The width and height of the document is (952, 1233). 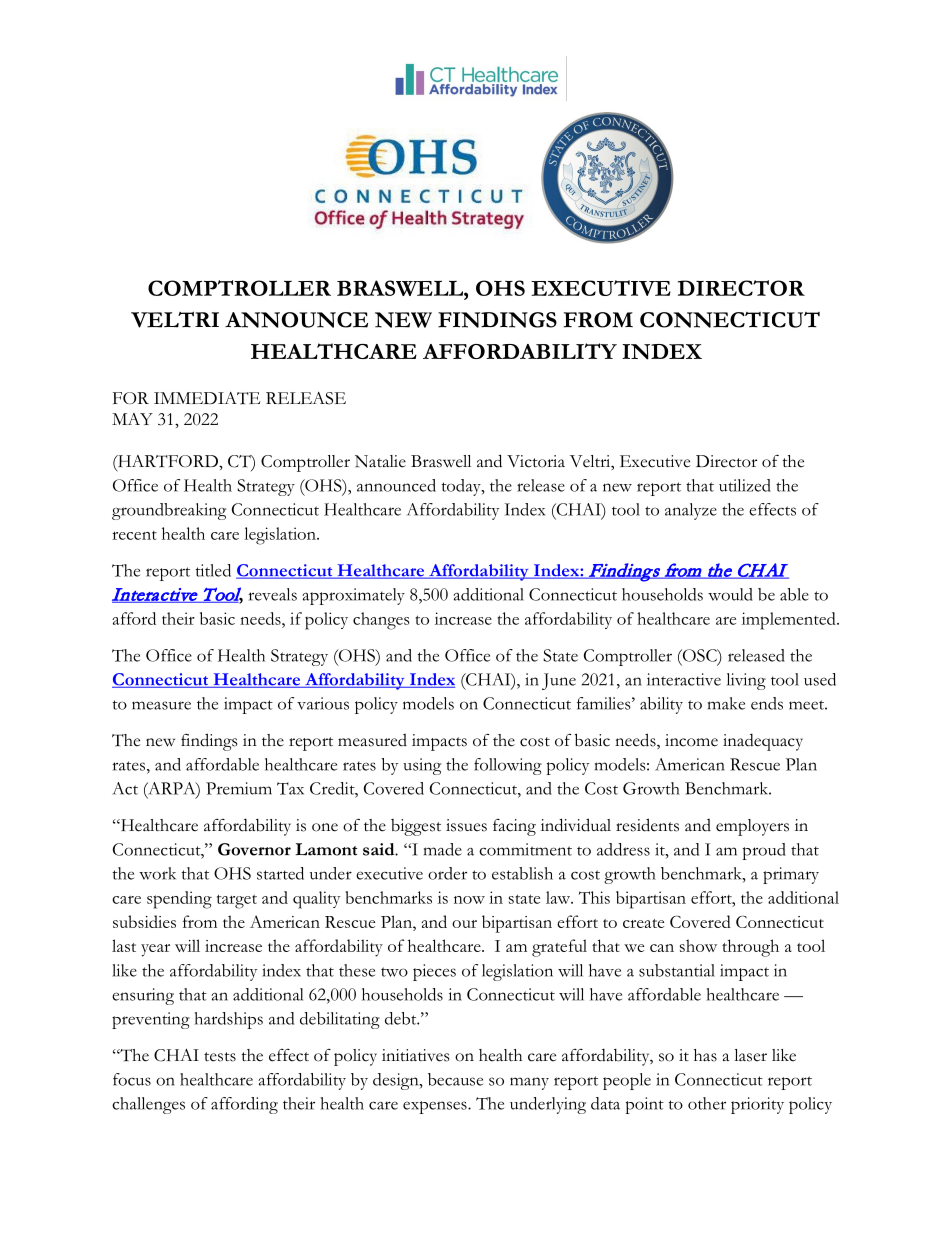 What do you see at coordinates (220, 1057) in the document?
I see `tests` at bounding box center [220, 1057].
